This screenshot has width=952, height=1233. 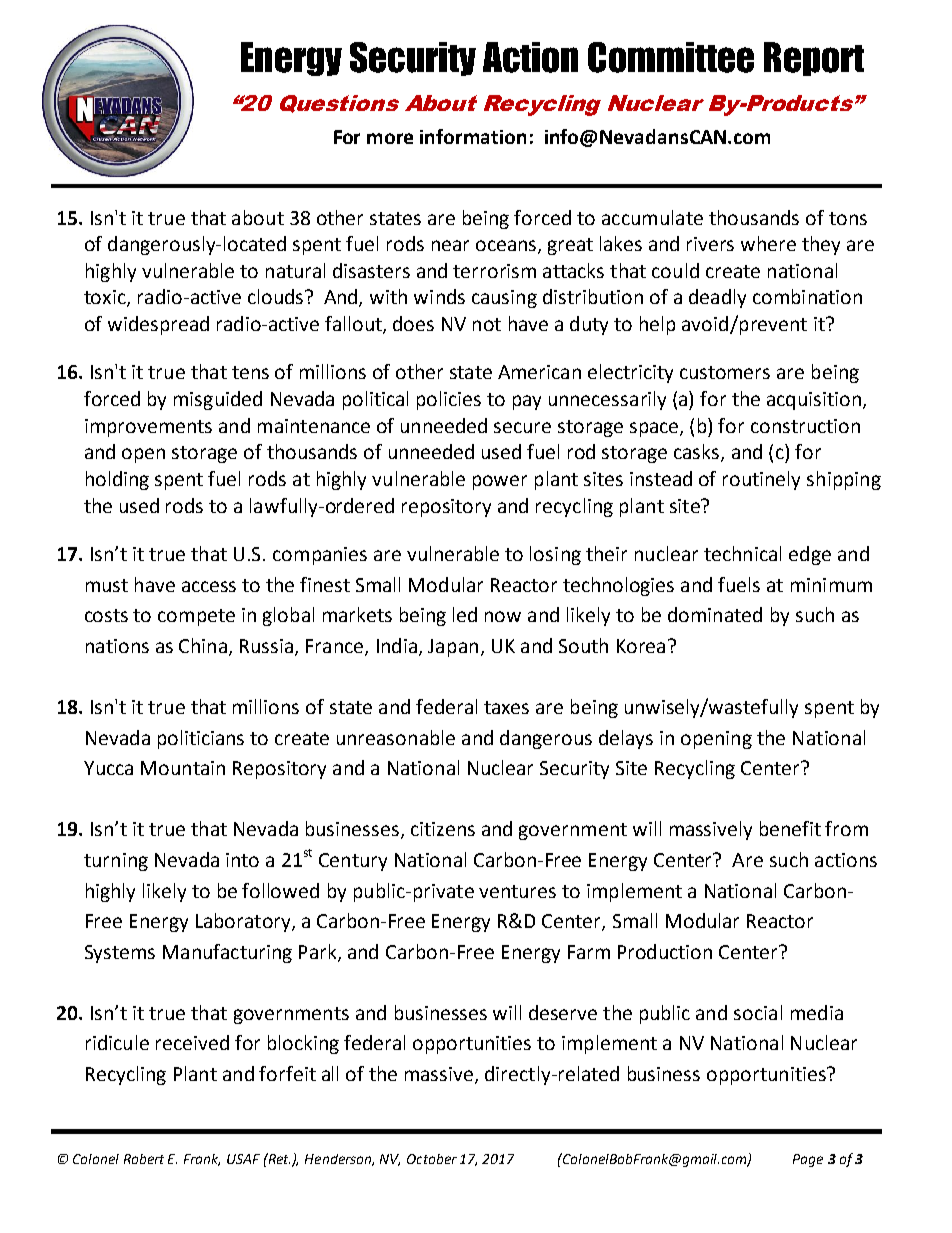 What do you see at coordinates (243, 1159) in the screenshot?
I see `USAF` at bounding box center [243, 1159].
